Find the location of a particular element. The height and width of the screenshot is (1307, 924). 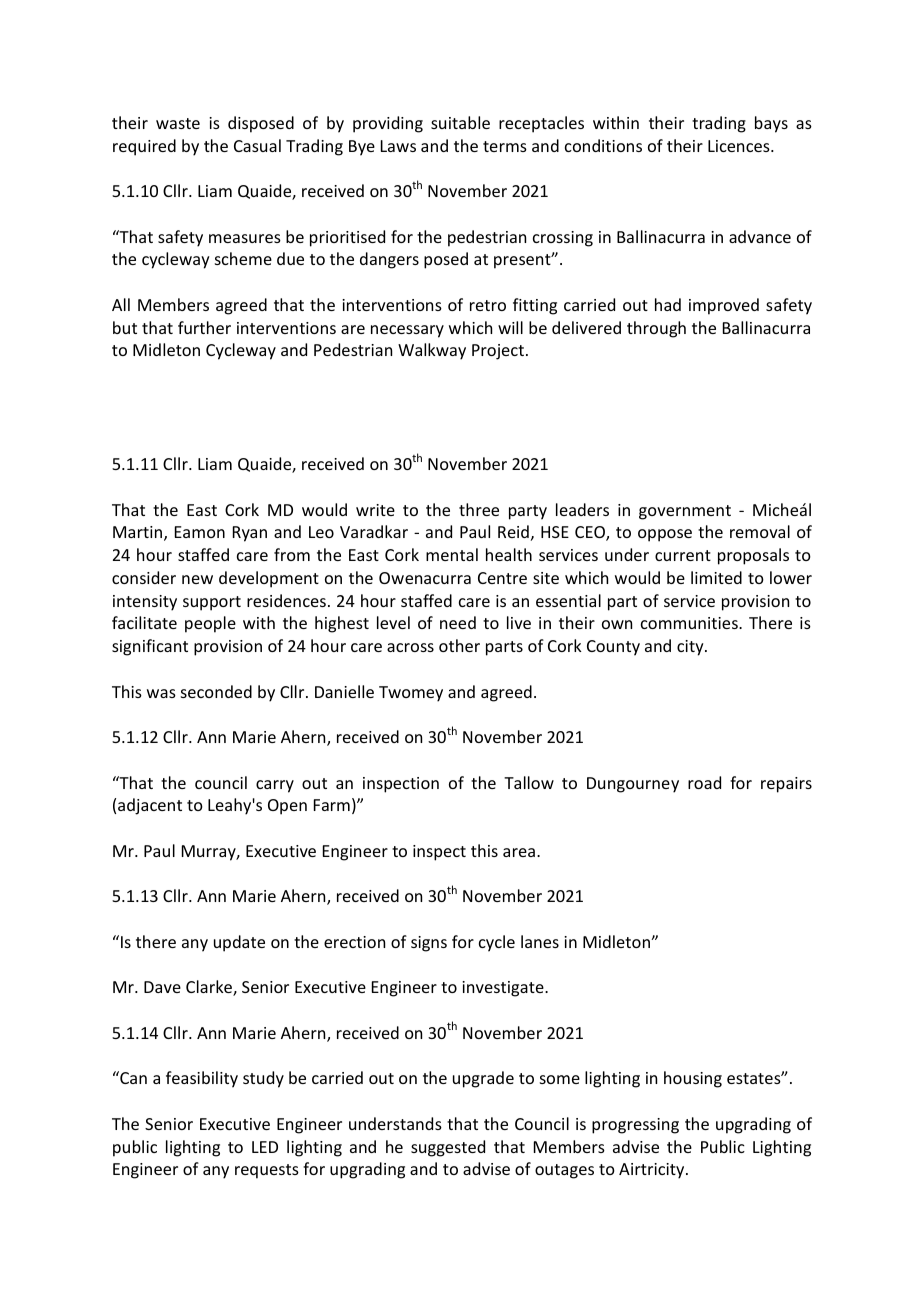

Eamon is located at coordinates (200, 532).
